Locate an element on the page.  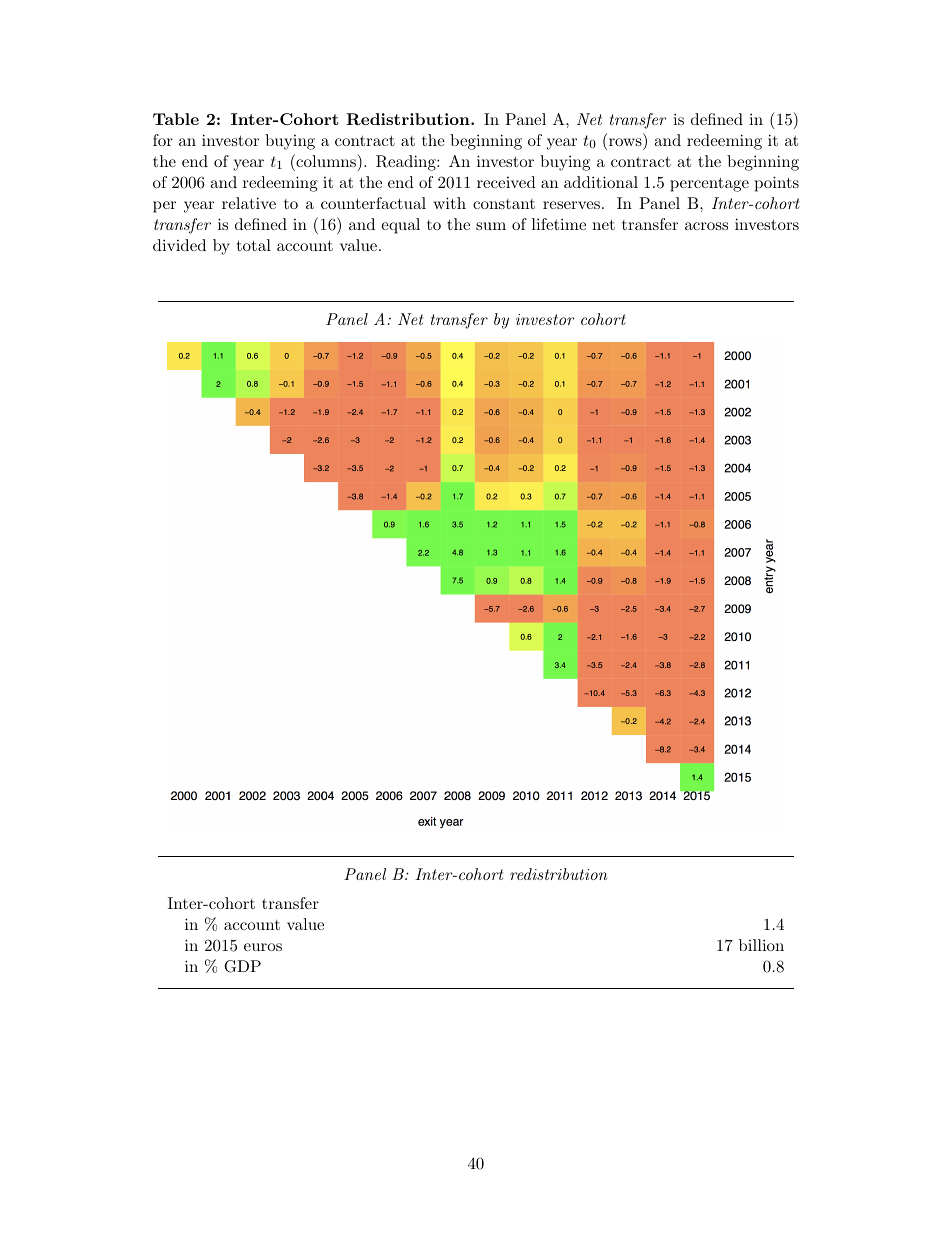
equal is located at coordinates (400, 226).
